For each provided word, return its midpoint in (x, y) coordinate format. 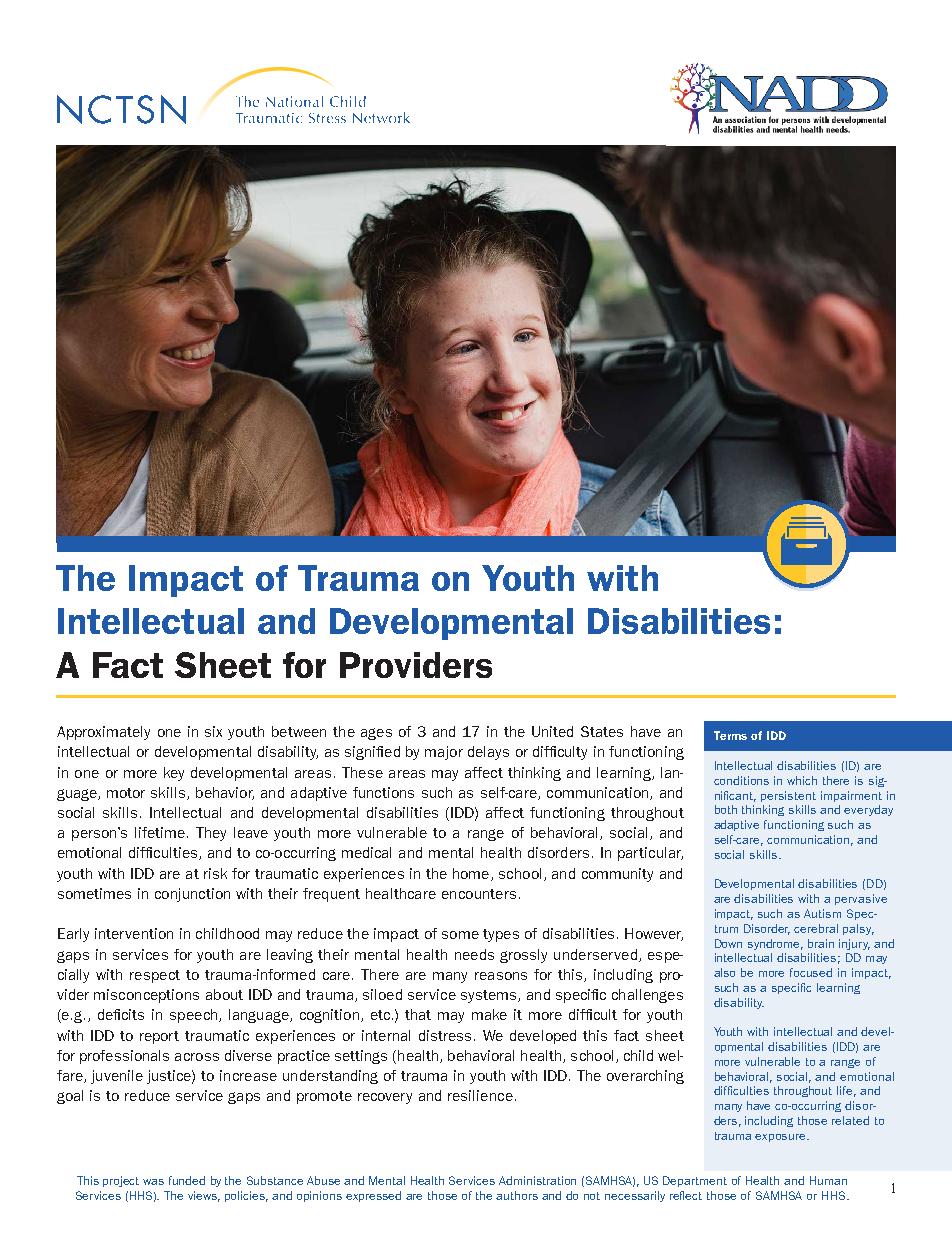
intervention (134, 933)
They (211, 834)
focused (811, 972)
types (501, 935)
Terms (730, 735)
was (153, 1182)
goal (70, 1097)
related (850, 1120)
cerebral (816, 928)
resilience (480, 1095)
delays (488, 753)
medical (366, 852)
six (213, 731)
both (726, 809)
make (489, 1014)
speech (195, 1016)
